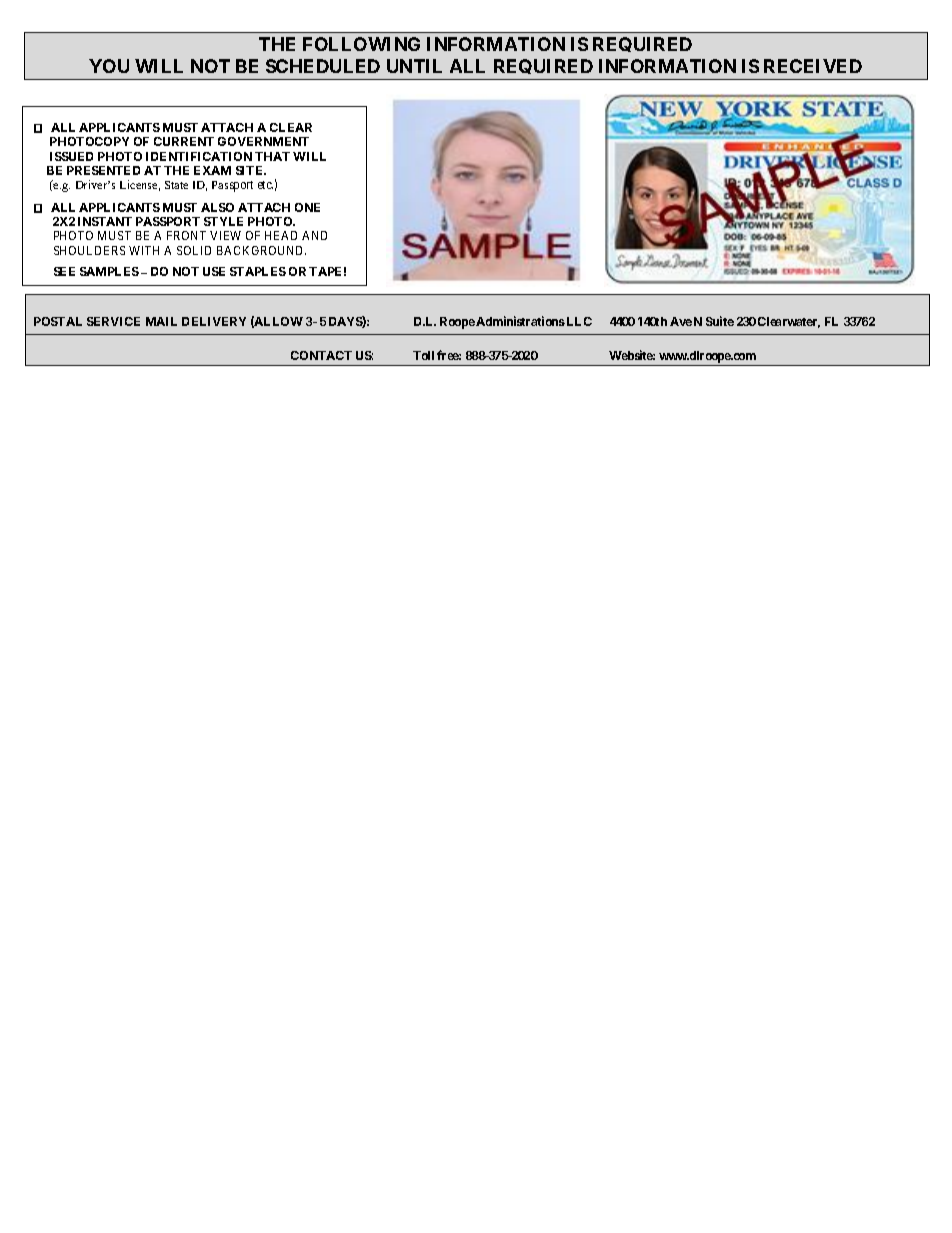 The height and width of the page is (1233, 952). Describe the element at coordinates (161, 321) in the page. I see `MAIL` at that location.
